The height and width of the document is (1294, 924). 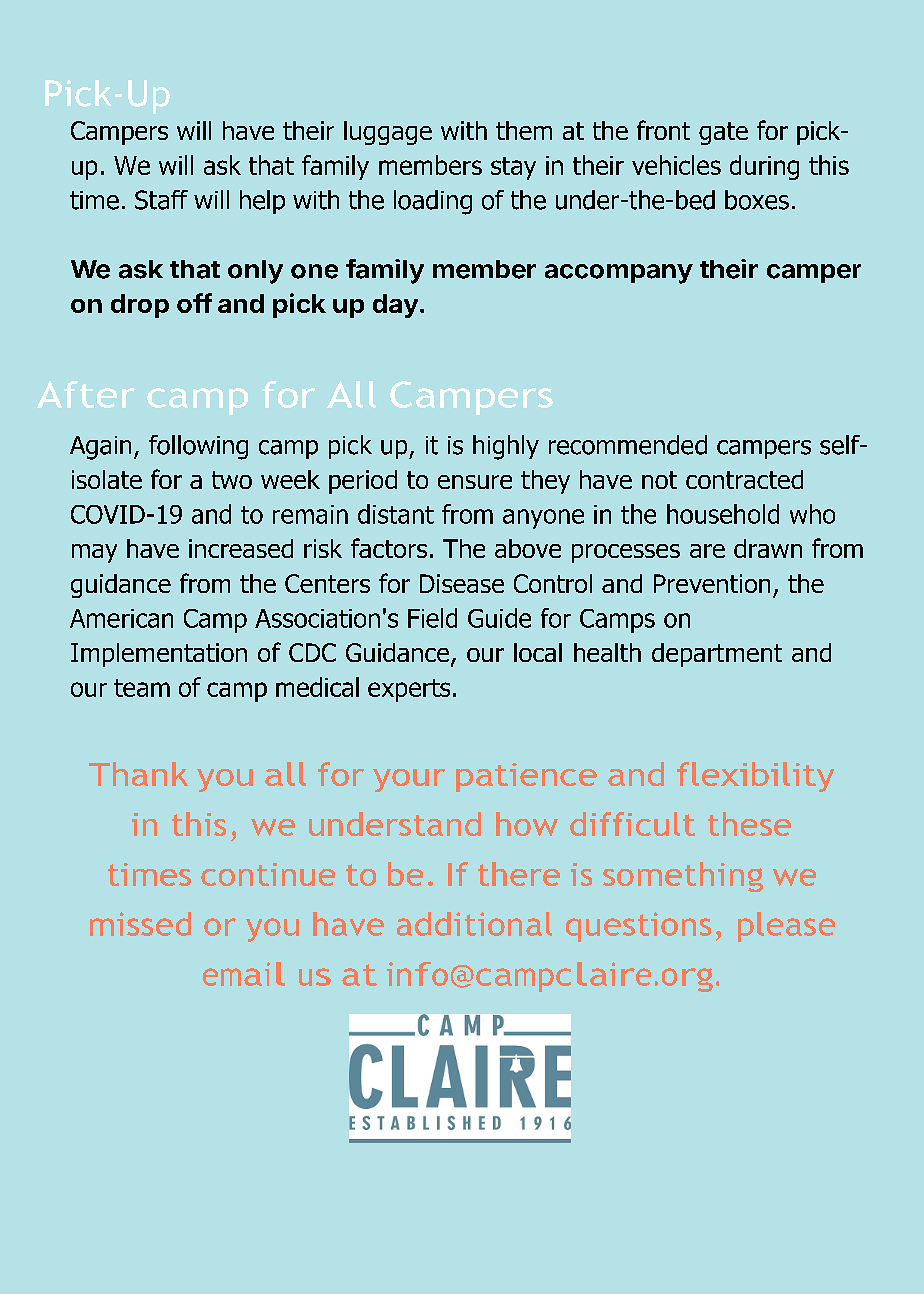 I want to click on gate, so click(x=723, y=133).
